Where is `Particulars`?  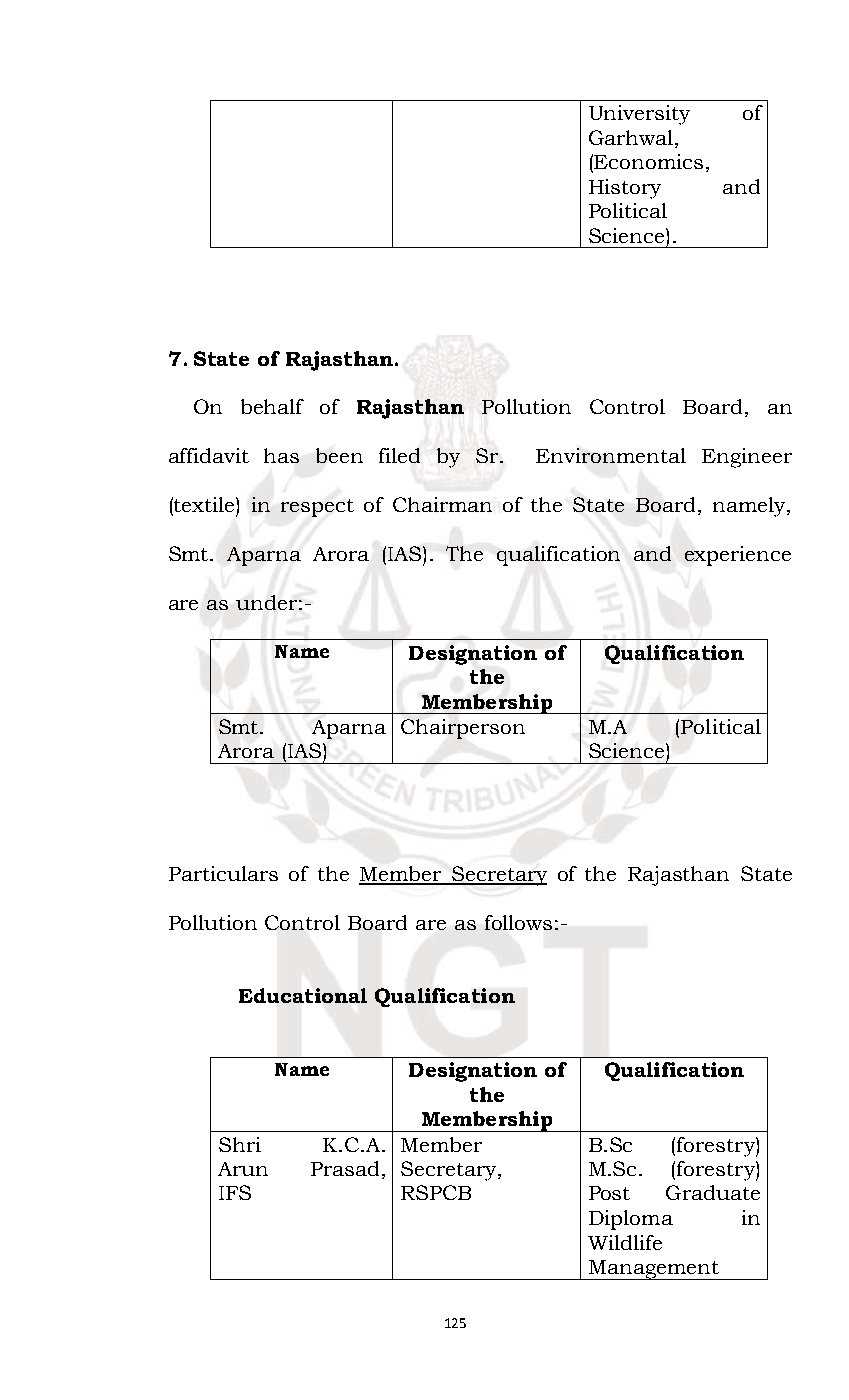
Particulars is located at coordinates (223, 873).
